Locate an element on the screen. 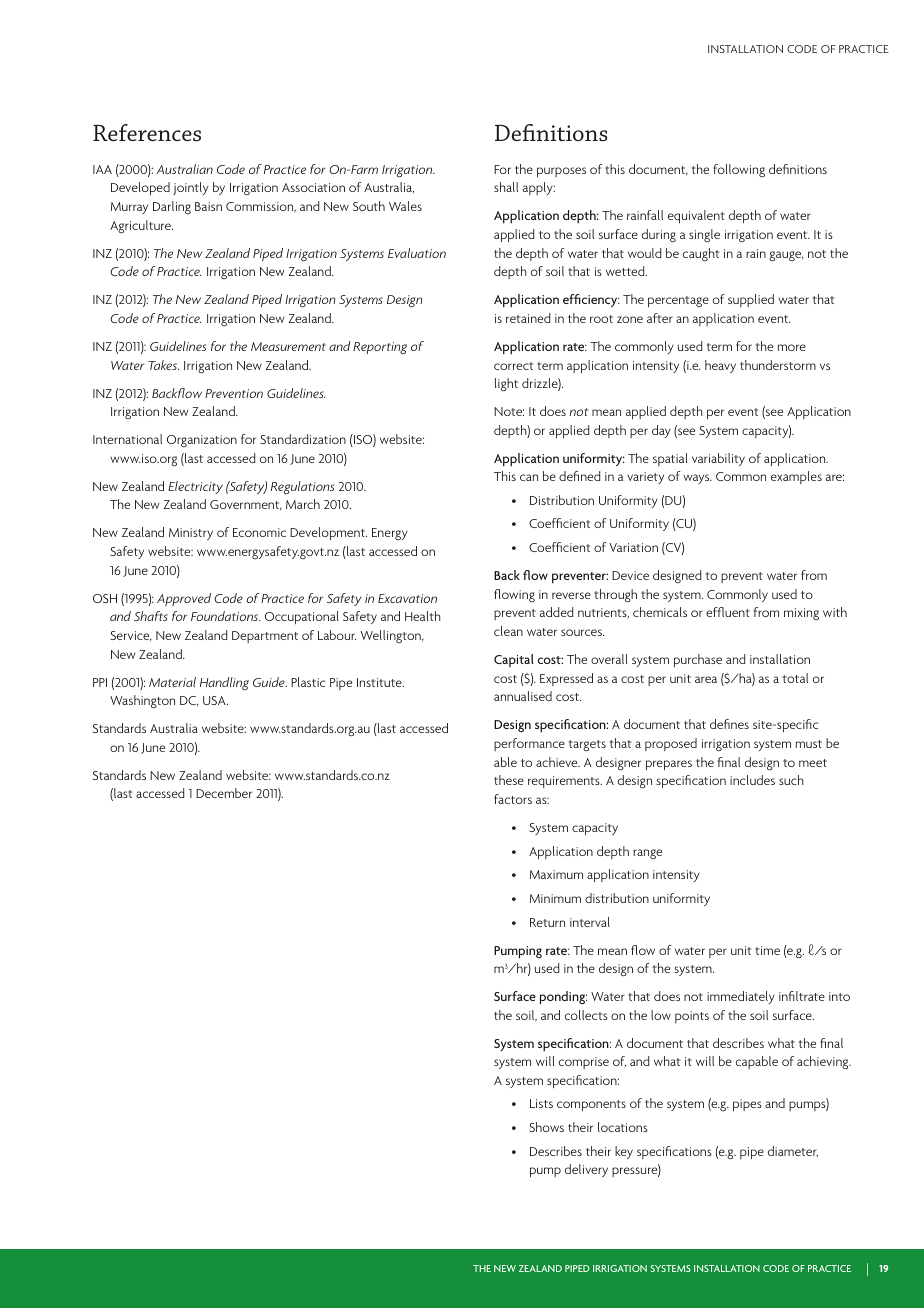 The image size is (924, 1308). following is located at coordinates (739, 170).
